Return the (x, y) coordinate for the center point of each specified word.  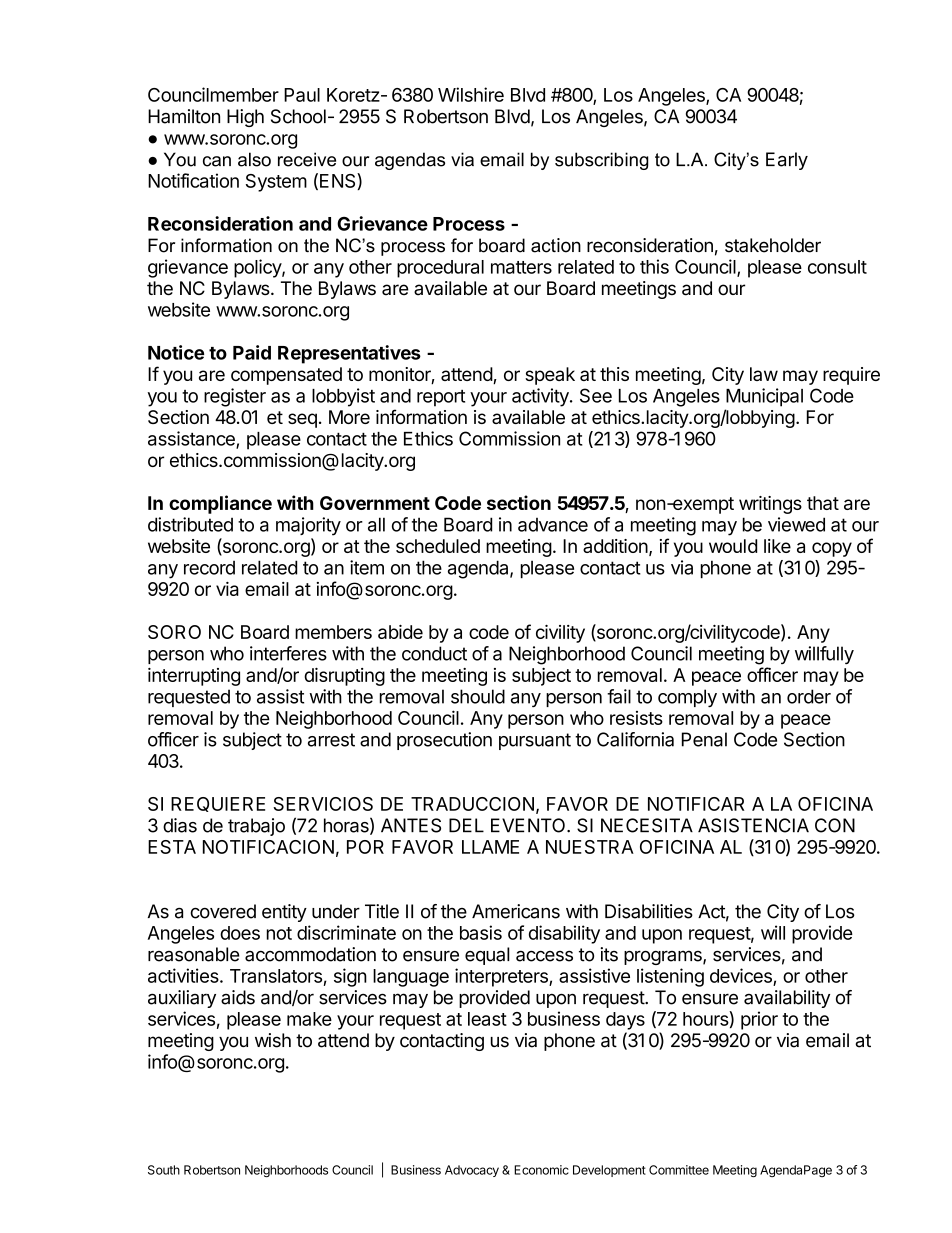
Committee (679, 1170)
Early (787, 161)
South (164, 1170)
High (245, 118)
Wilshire (471, 94)
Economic (541, 1170)
